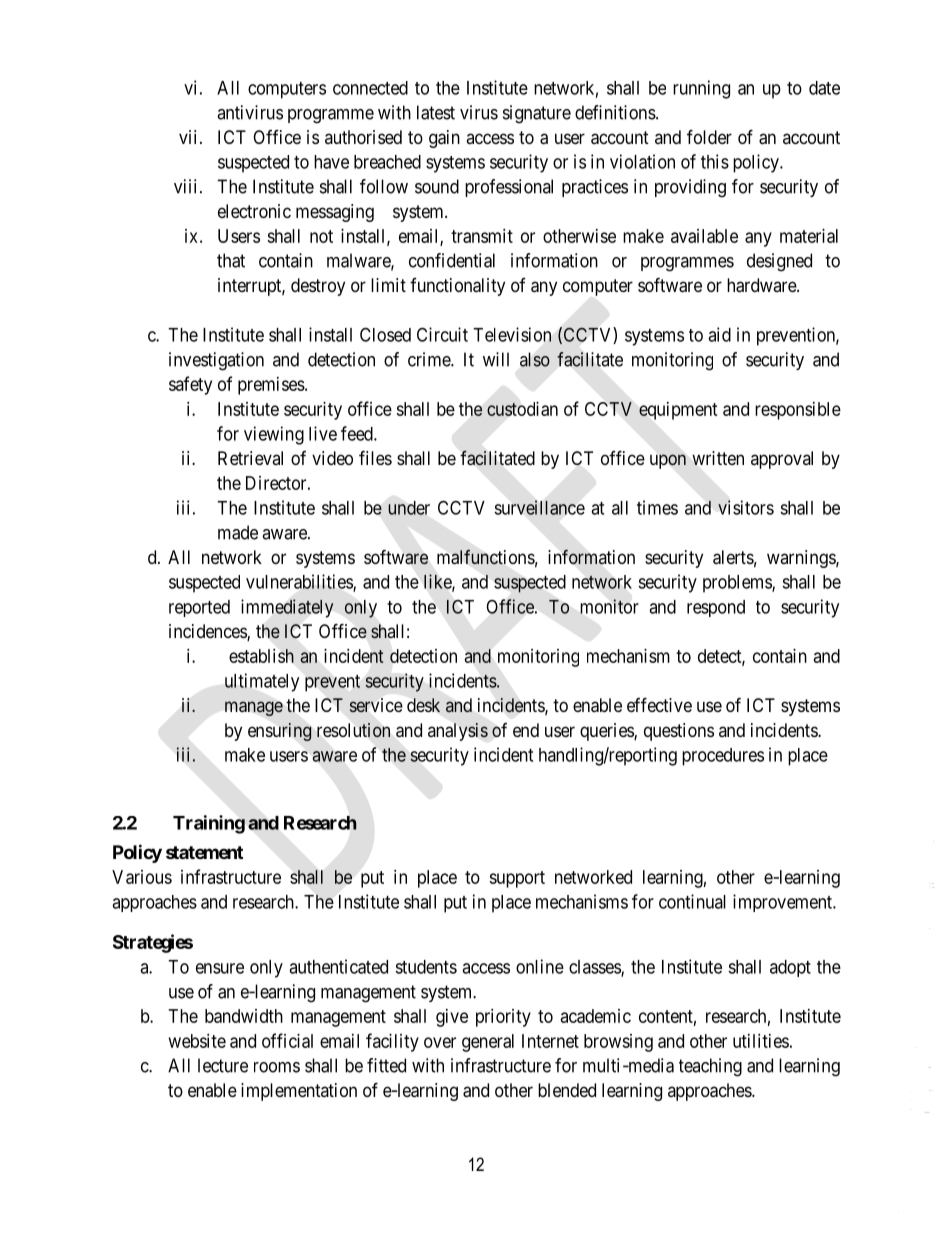 This screenshot has height=1233, width=952. Describe the element at coordinates (496, 359) in the screenshot. I see `will` at that location.
